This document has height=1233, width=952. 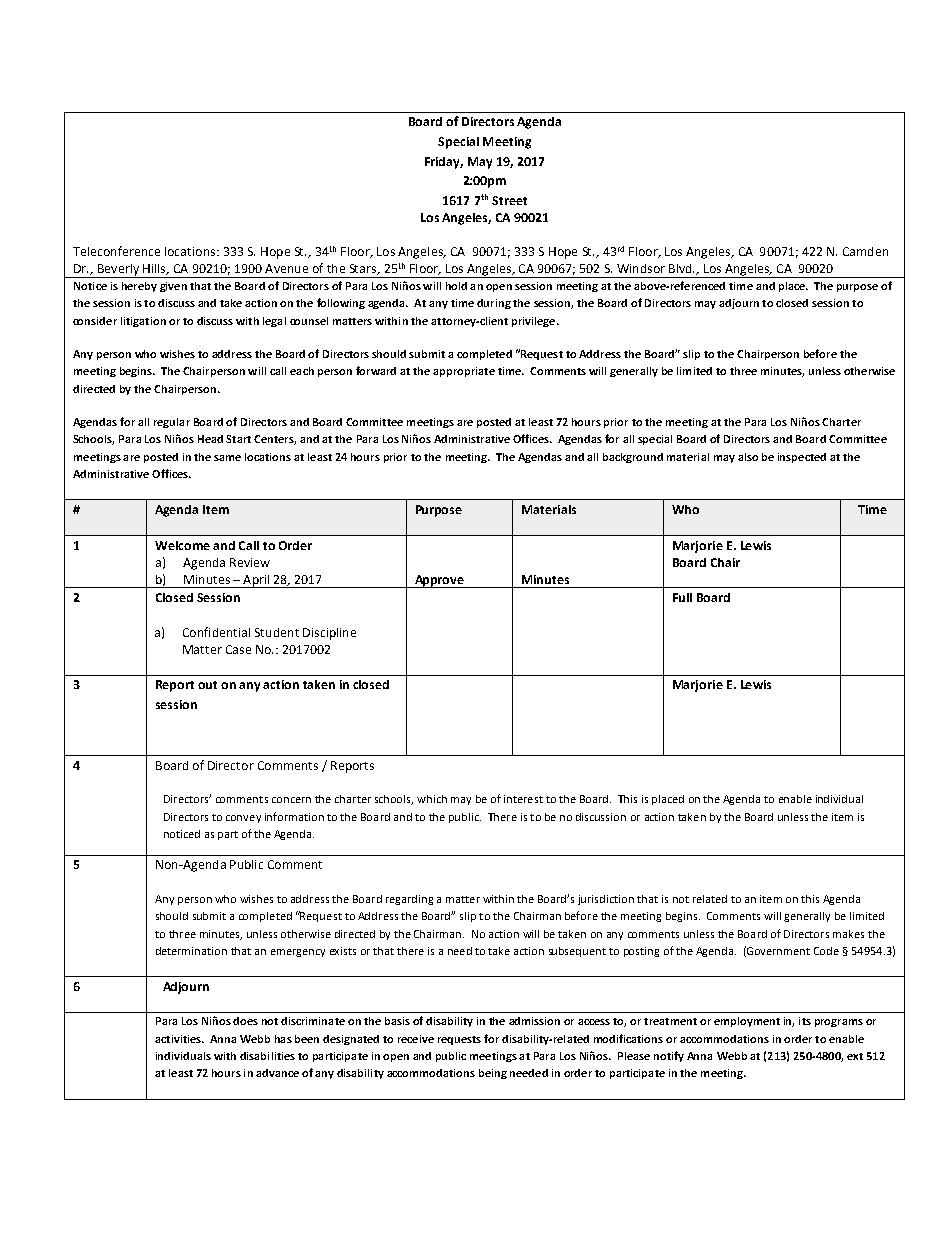 What do you see at coordinates (245, 1021) in the document?
I see `does` at bounding box center [245, 1021].
